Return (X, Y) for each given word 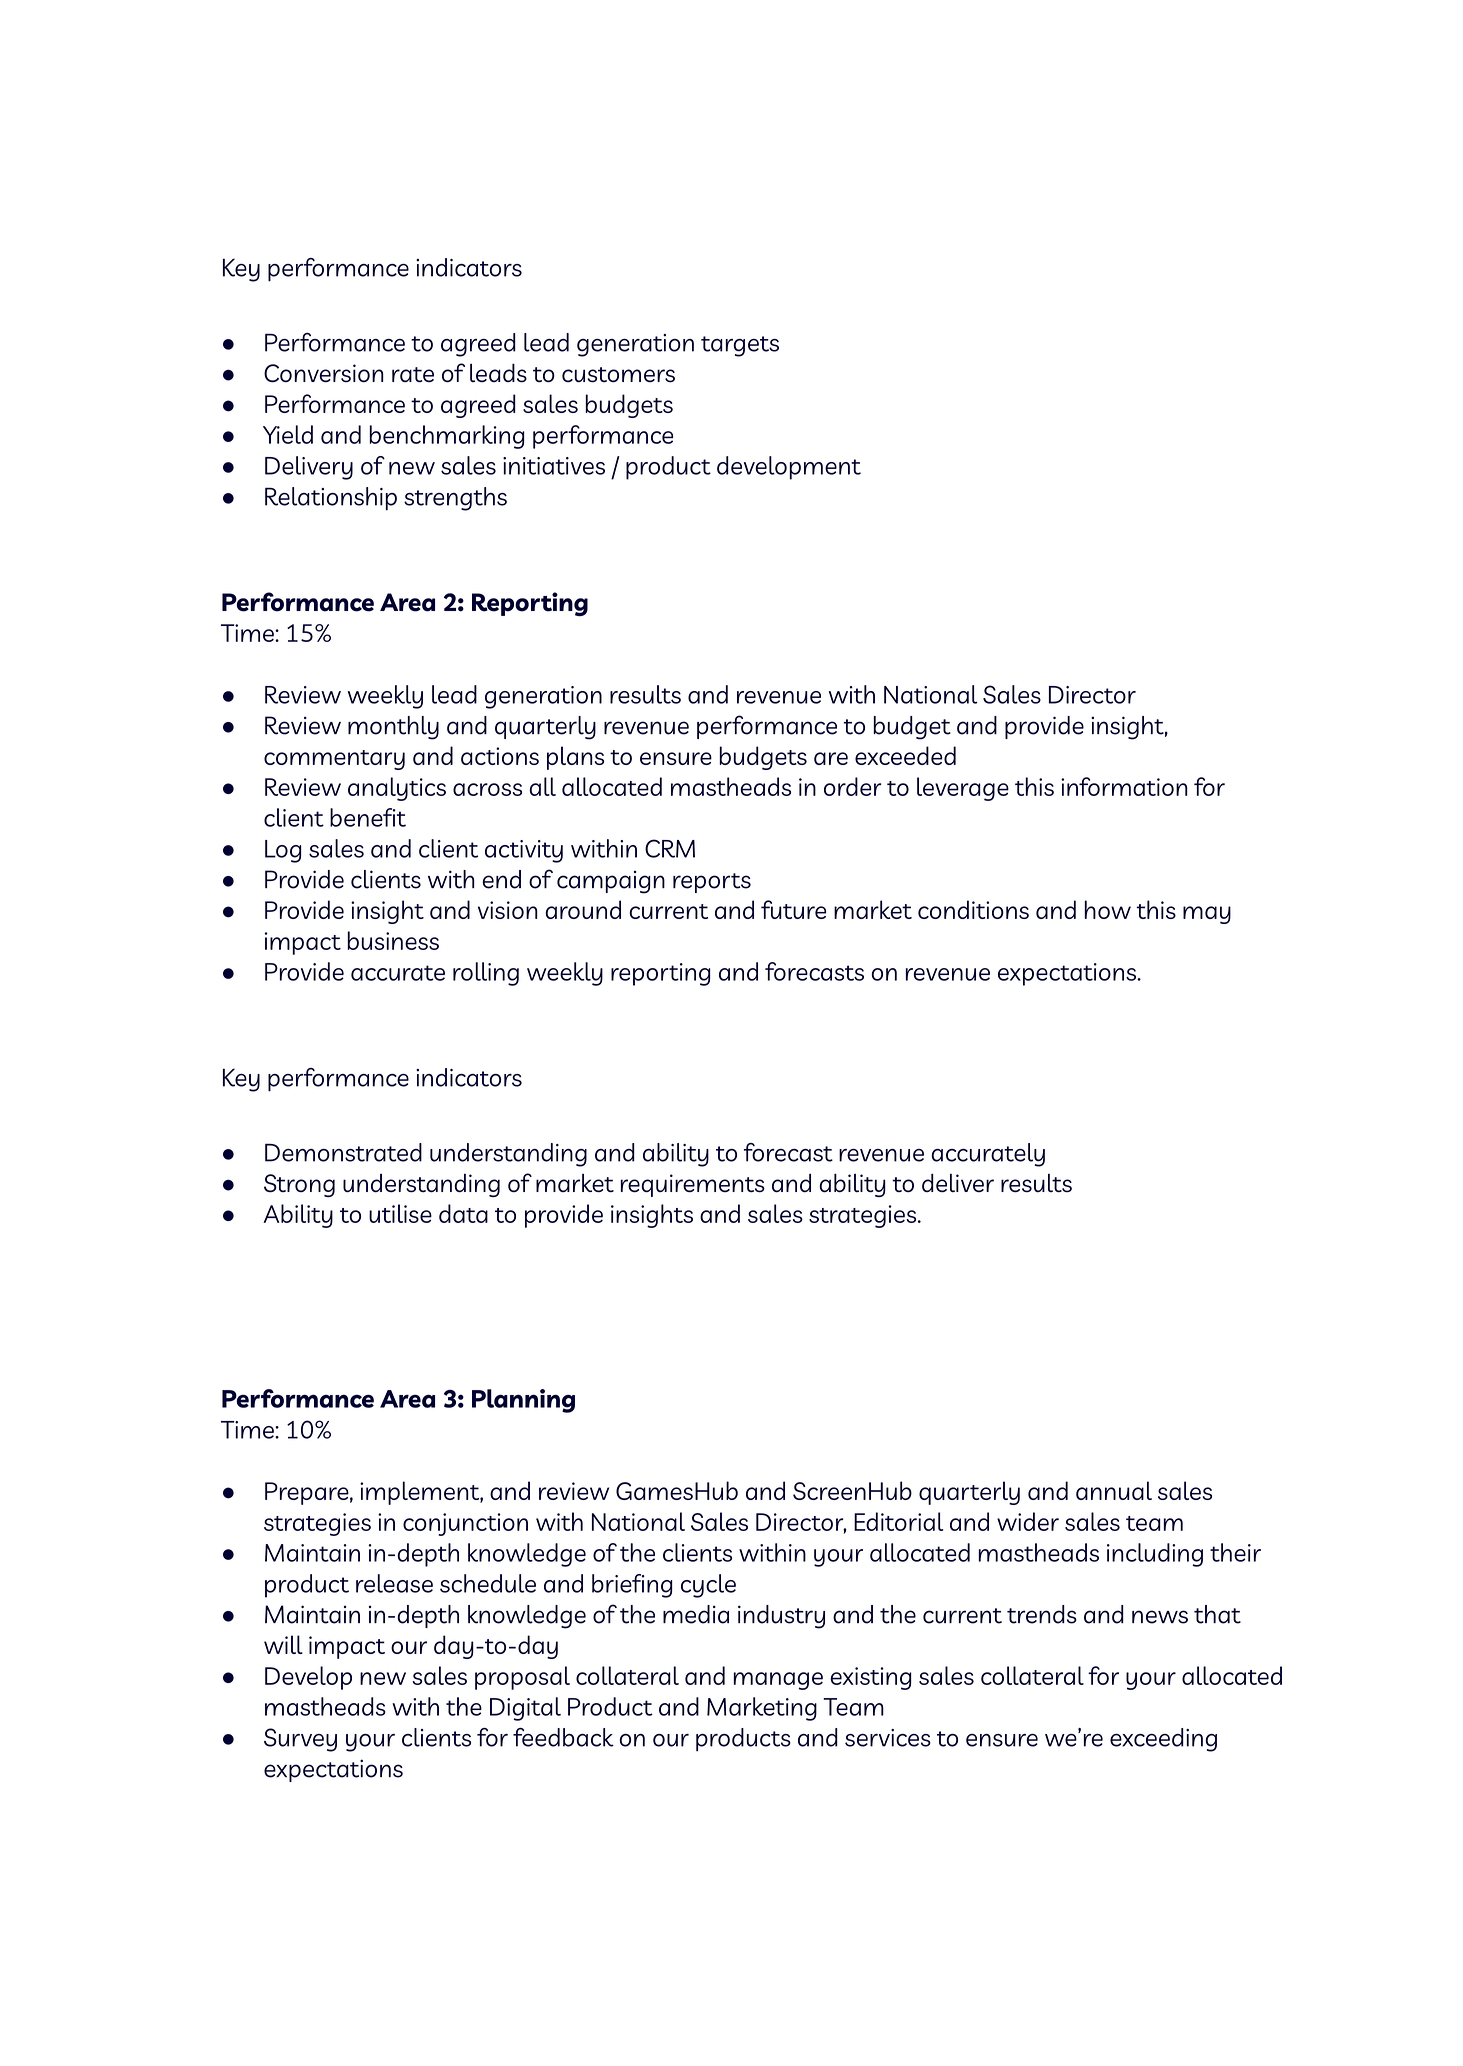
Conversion (324, 373)
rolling (486, 974)
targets (740, 346)
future (793, 909)
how (1108, 909)
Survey (300, 1740)
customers (618, 375)
